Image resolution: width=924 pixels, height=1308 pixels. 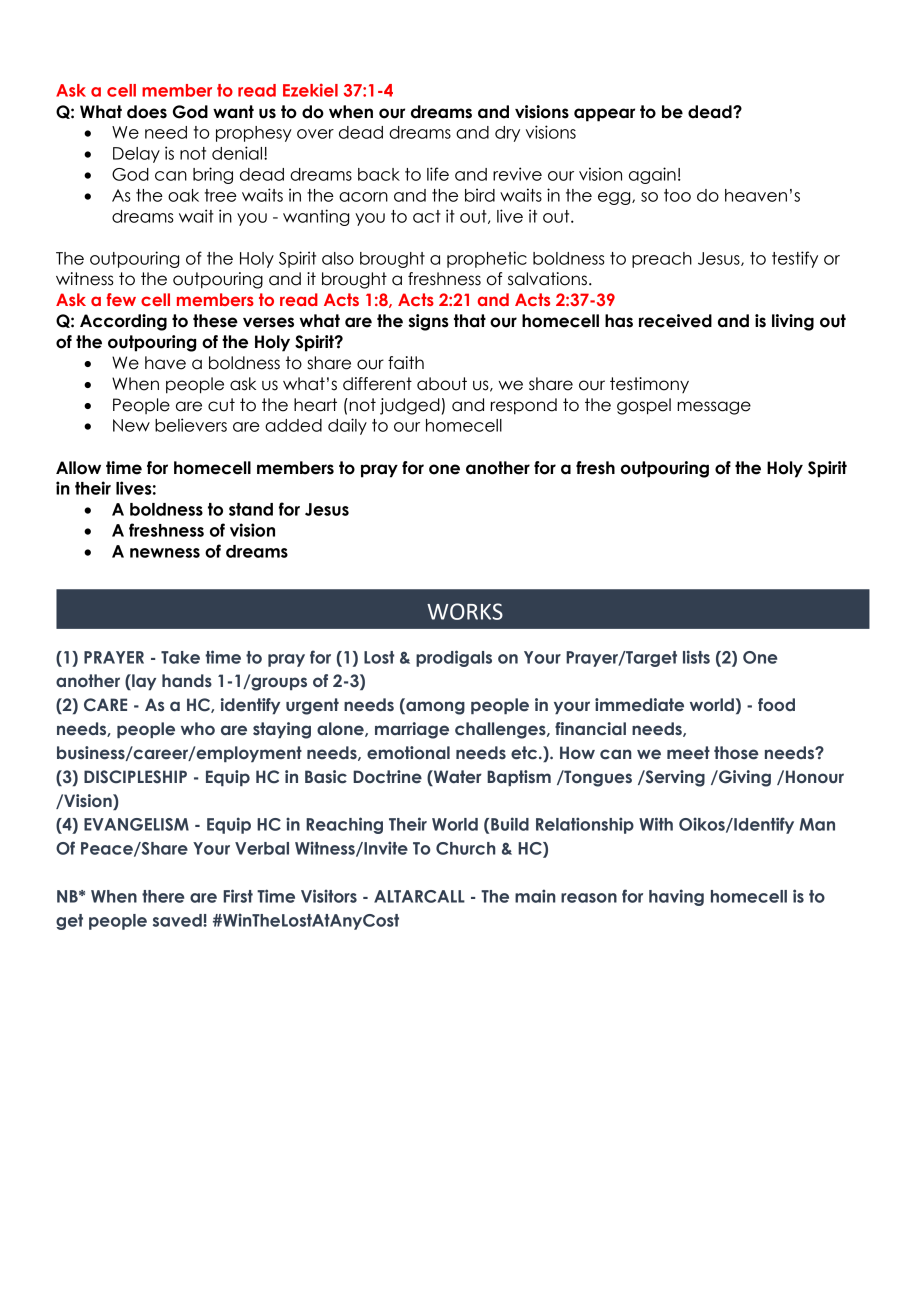 I want to click on message, so click(x=714, y=408).
